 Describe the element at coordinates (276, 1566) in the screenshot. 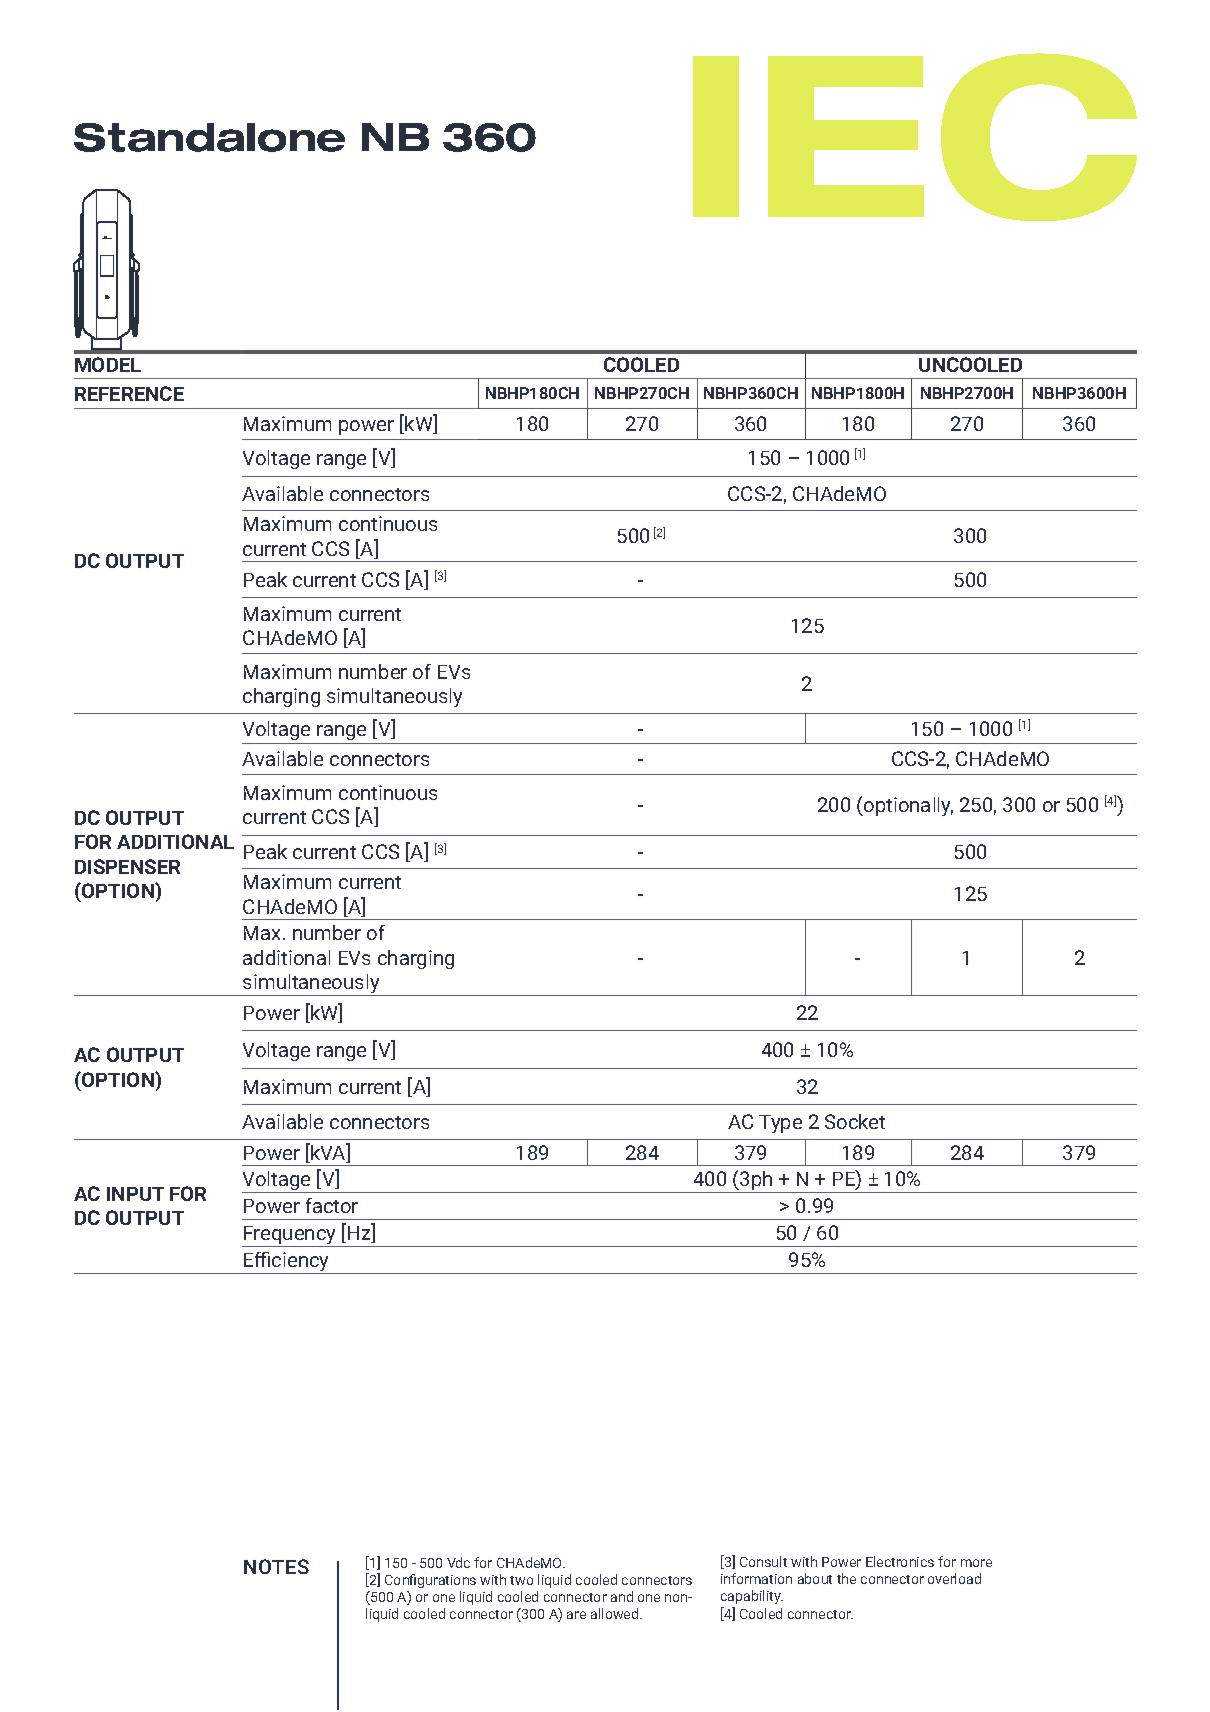

I see `NOTES` at that location.
